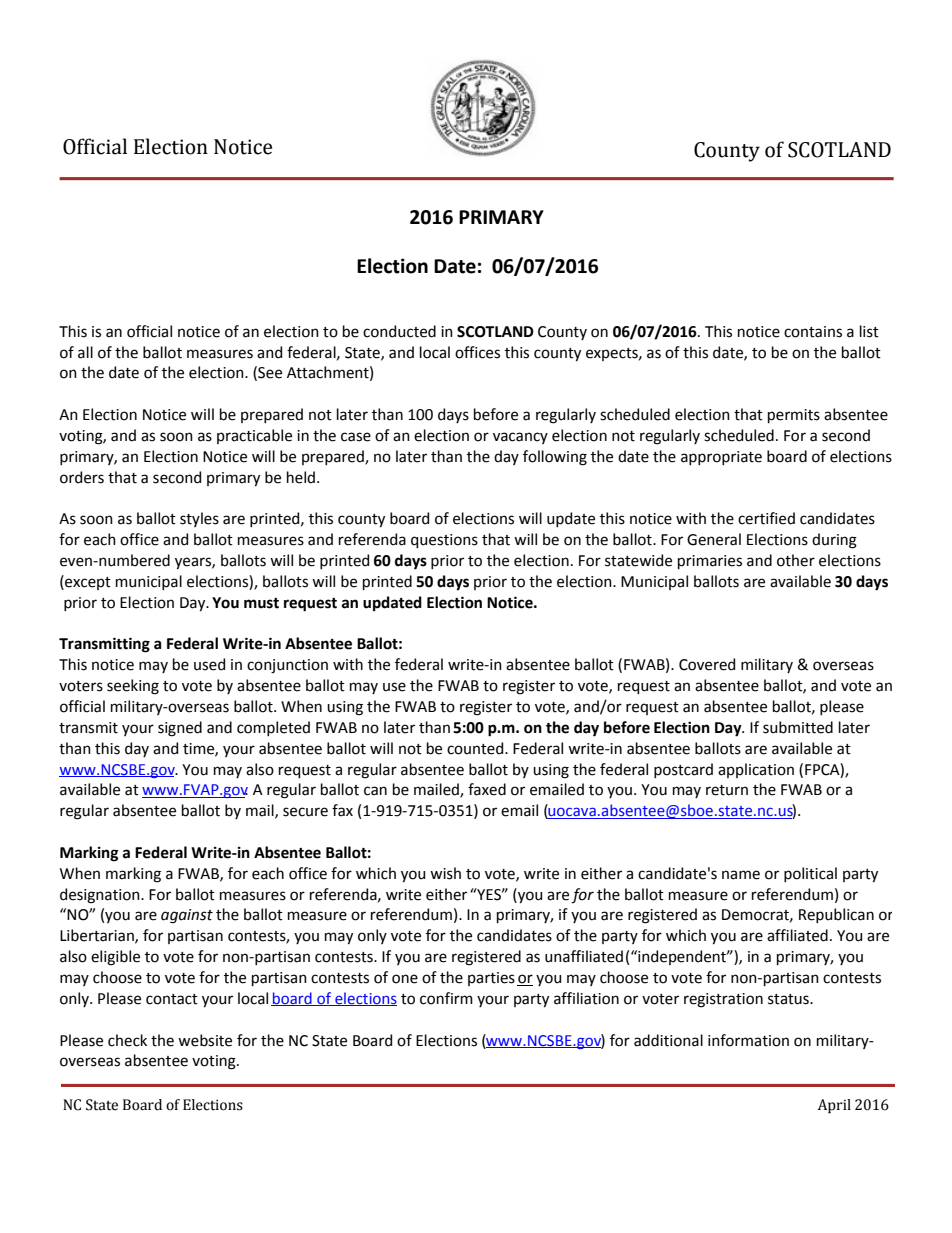  Describe the element at coordinates (813, 332) in the image. I see `contains` at that location.
